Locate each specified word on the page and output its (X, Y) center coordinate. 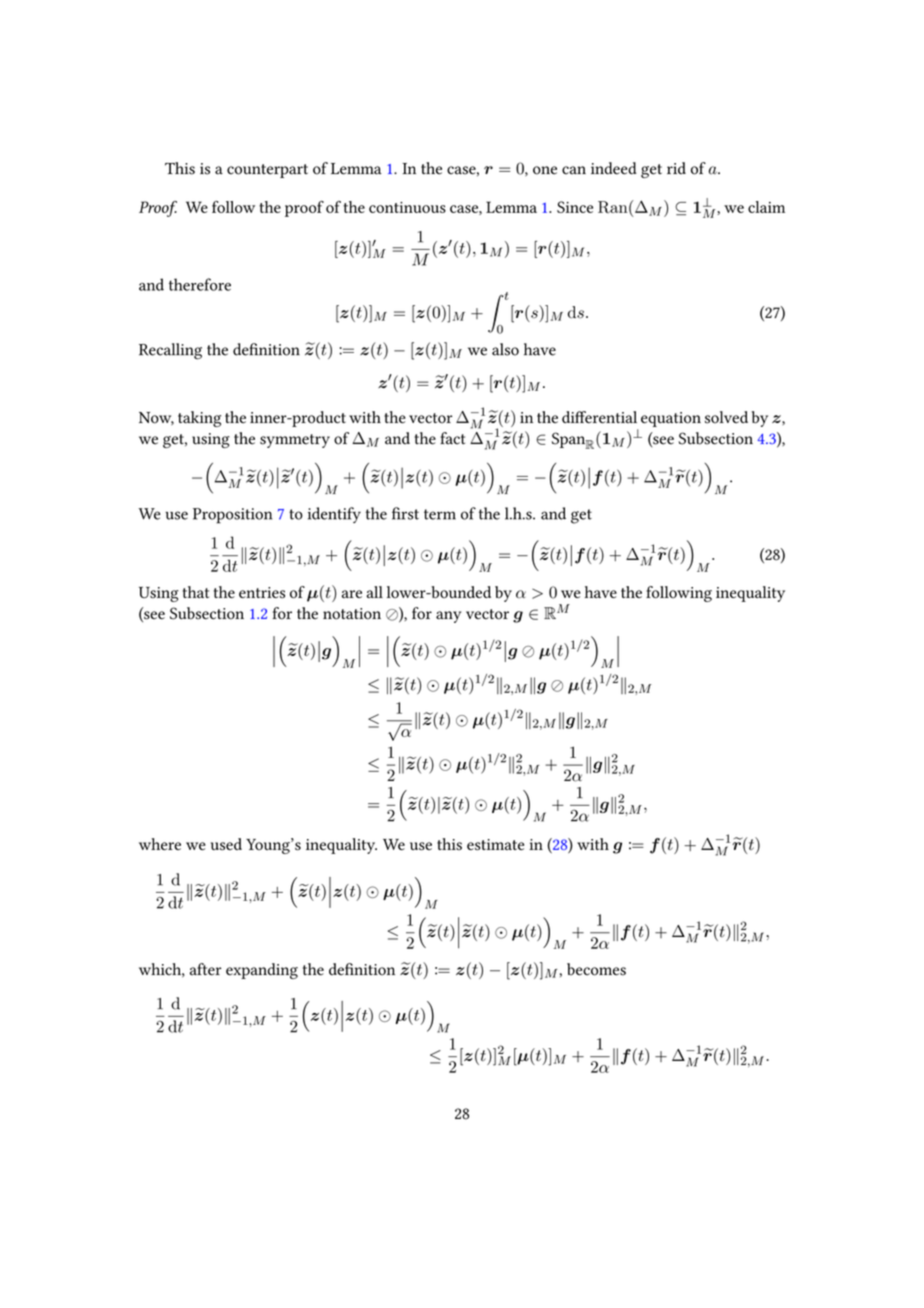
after (205, 969)
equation (671, 419)
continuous (407, 207)
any (448, 617)
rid (676, 168)
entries (262, 592)
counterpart (267, 171)
